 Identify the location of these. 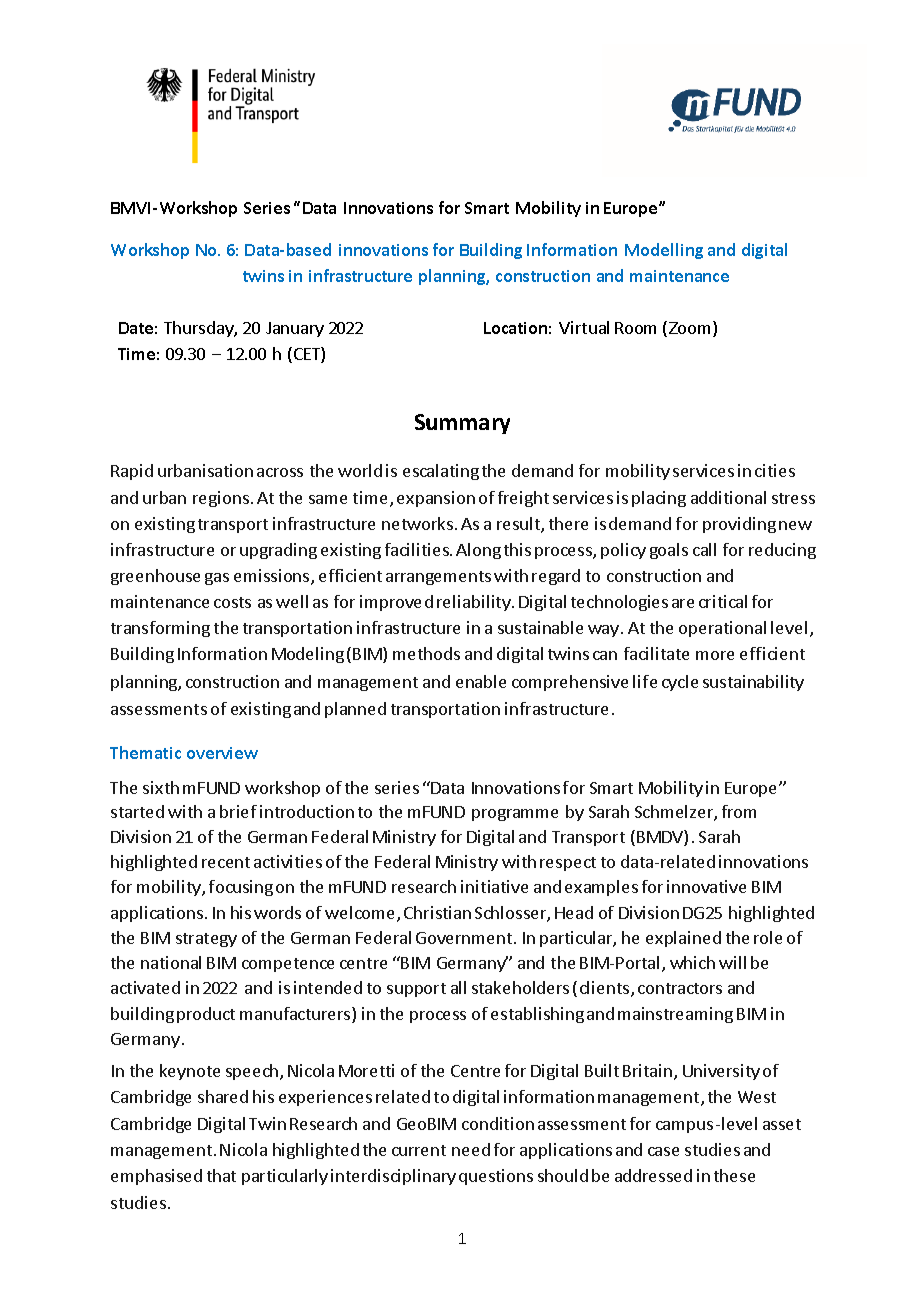
(734, 1175).
